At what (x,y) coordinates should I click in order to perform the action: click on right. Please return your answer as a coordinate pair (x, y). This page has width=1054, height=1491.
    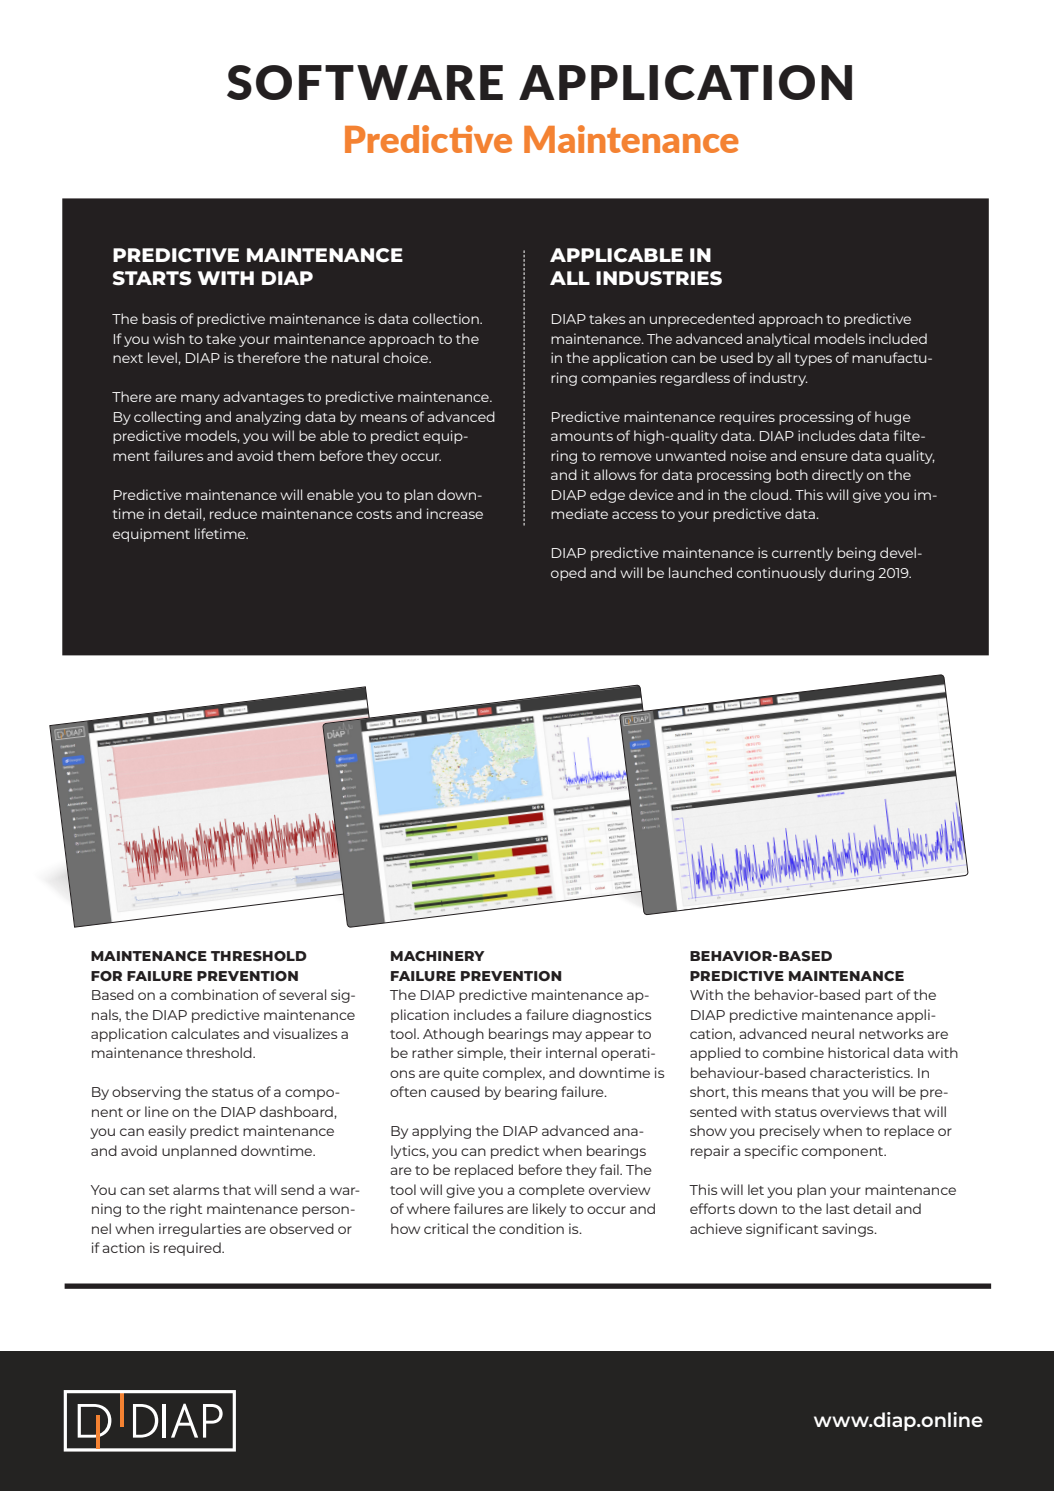
    Looking at the image, I should click on (186, 1210).
